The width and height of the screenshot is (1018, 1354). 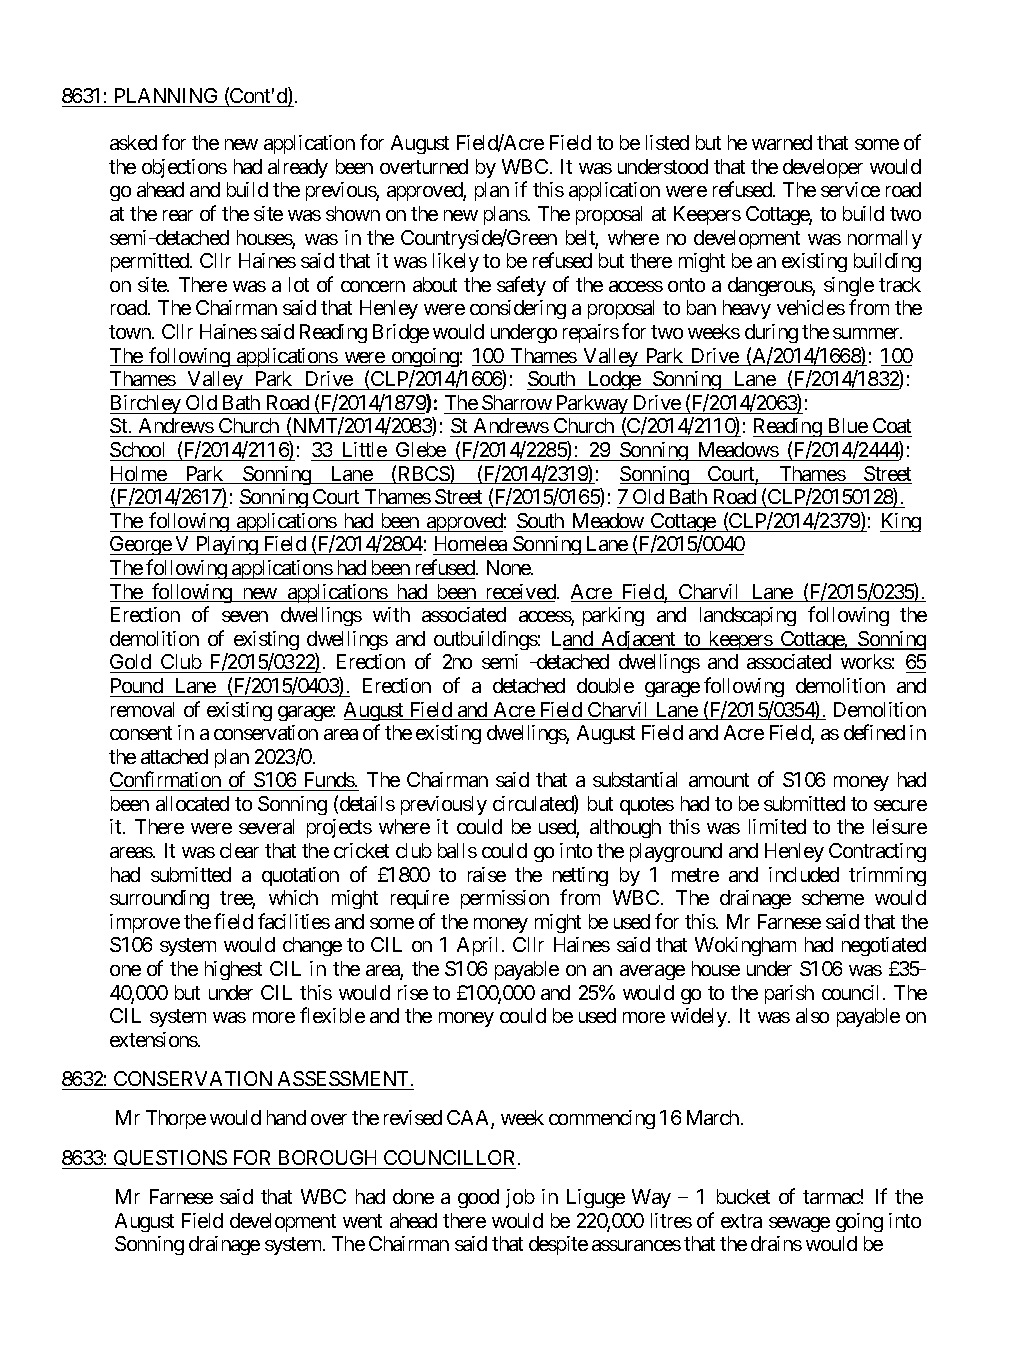 What do you see at coordinates (477, 946) in the screenshot?
I see `April` at bounding box center [477, 946].
